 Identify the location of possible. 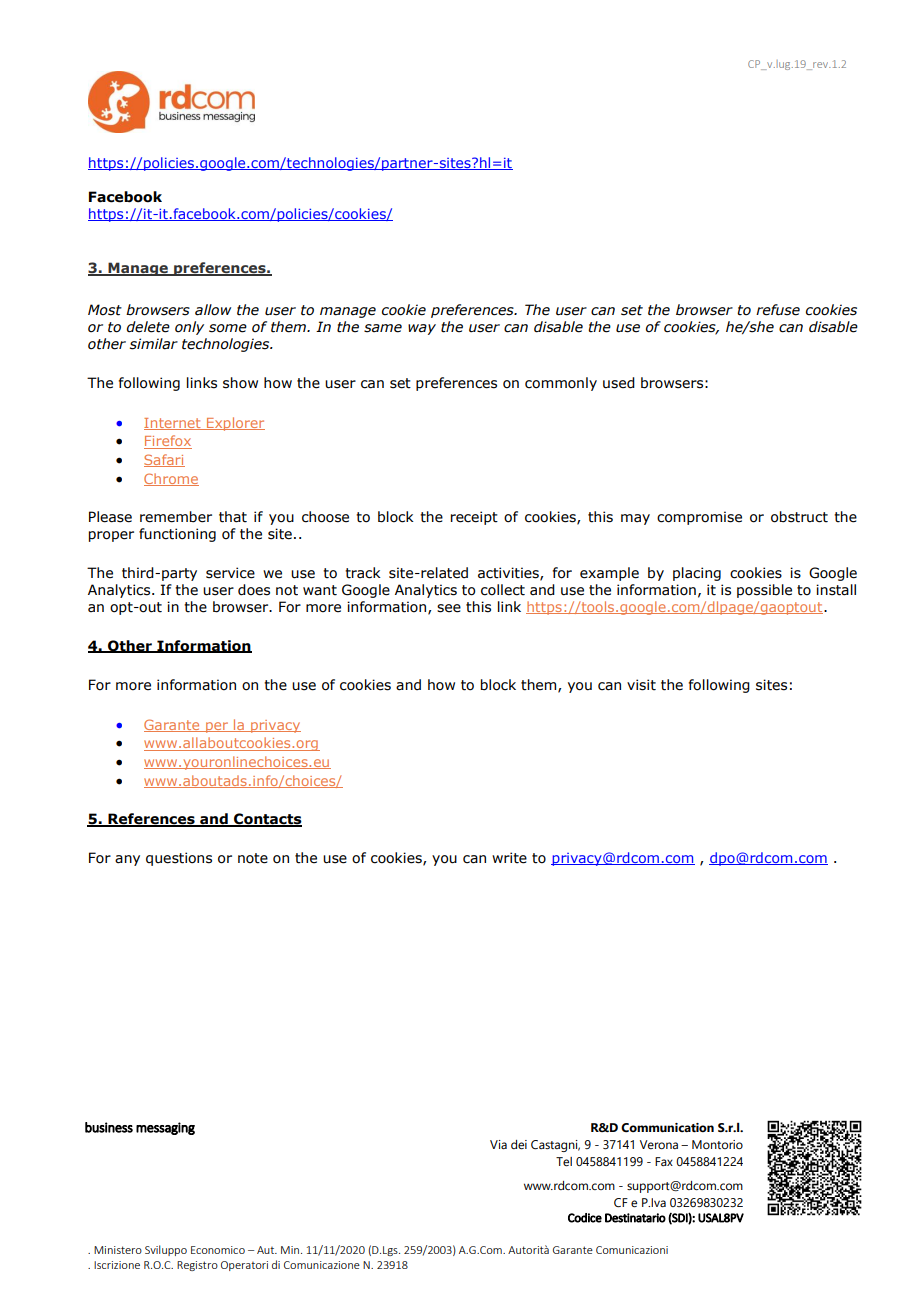
(764, 591).
